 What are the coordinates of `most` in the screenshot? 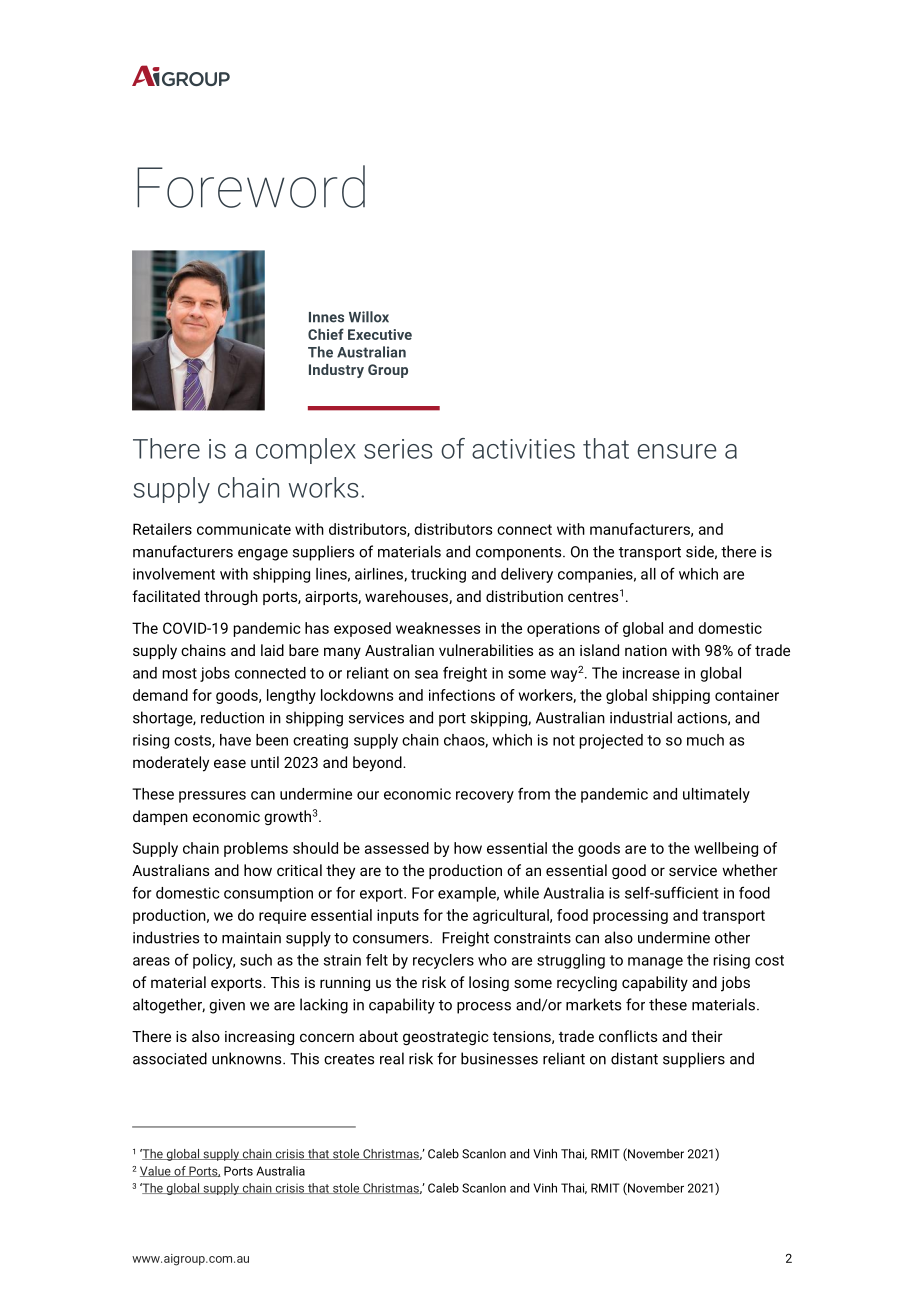 It's located at (179, 673).
